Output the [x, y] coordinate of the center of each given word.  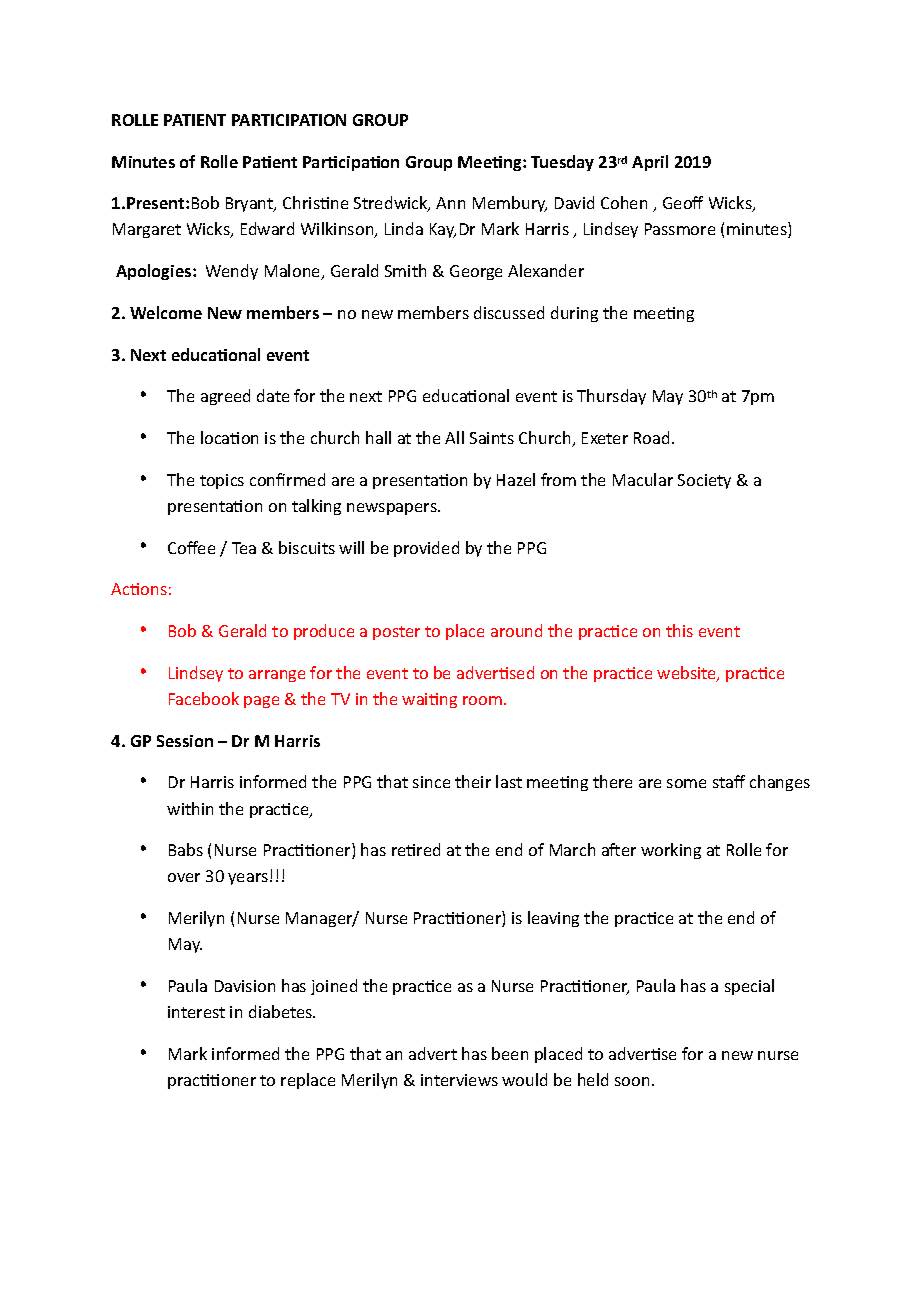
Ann [450, 203]
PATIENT [195, 120]
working [671, 851]
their [473, 781]
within [190, 808]
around [516, 630]
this [679, 630]
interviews [459, 1080]
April [650, 163]
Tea [244, 548]
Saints [492, 438]
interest [196, 1012]
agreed [225, 397]
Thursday [611, 397]
